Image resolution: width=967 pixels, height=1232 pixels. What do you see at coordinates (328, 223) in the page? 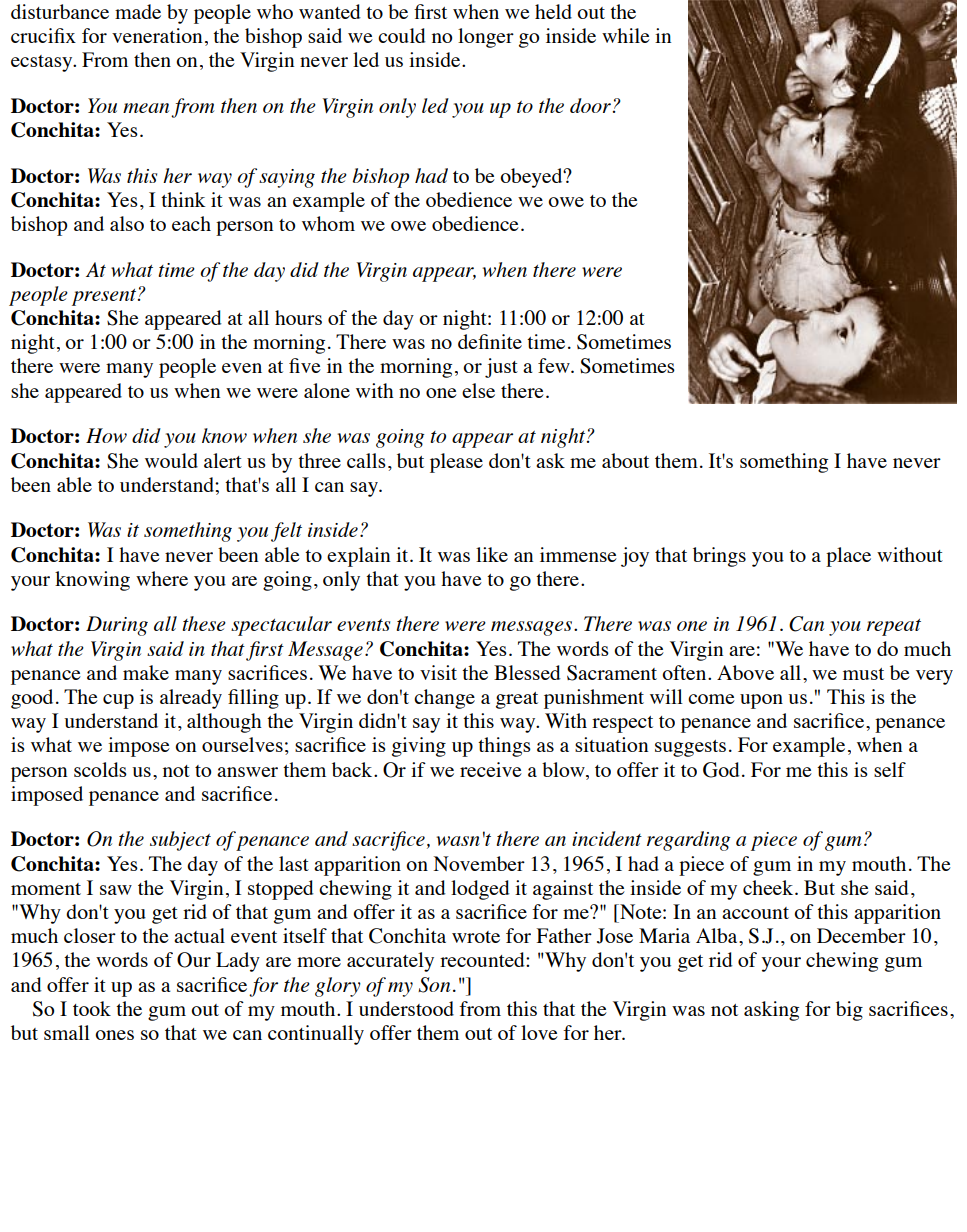
I see `whom` at bounding box center [328, 223].
